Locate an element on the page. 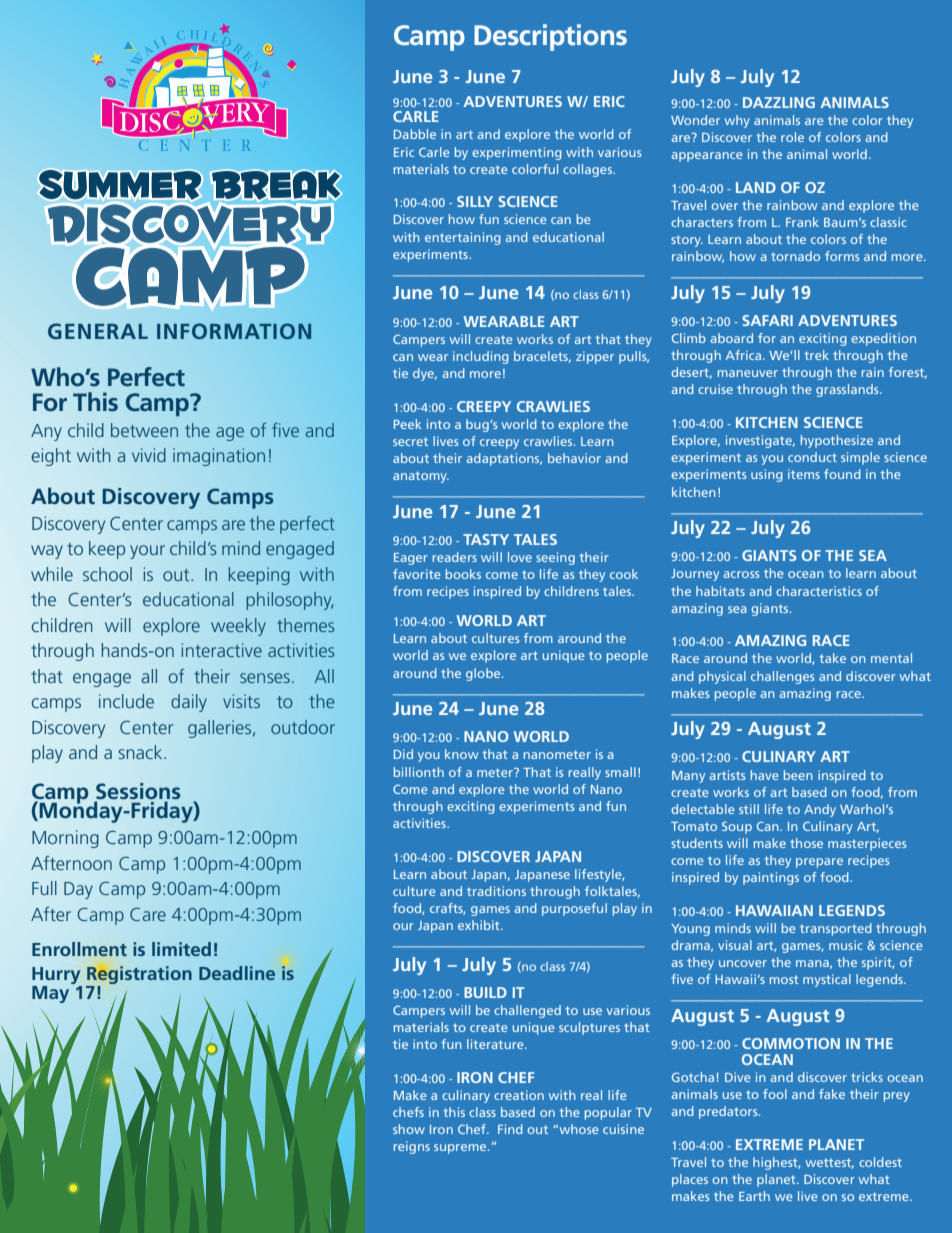 The height and width of the page is (1233, 952). books is located at coordinates (463, 574).
